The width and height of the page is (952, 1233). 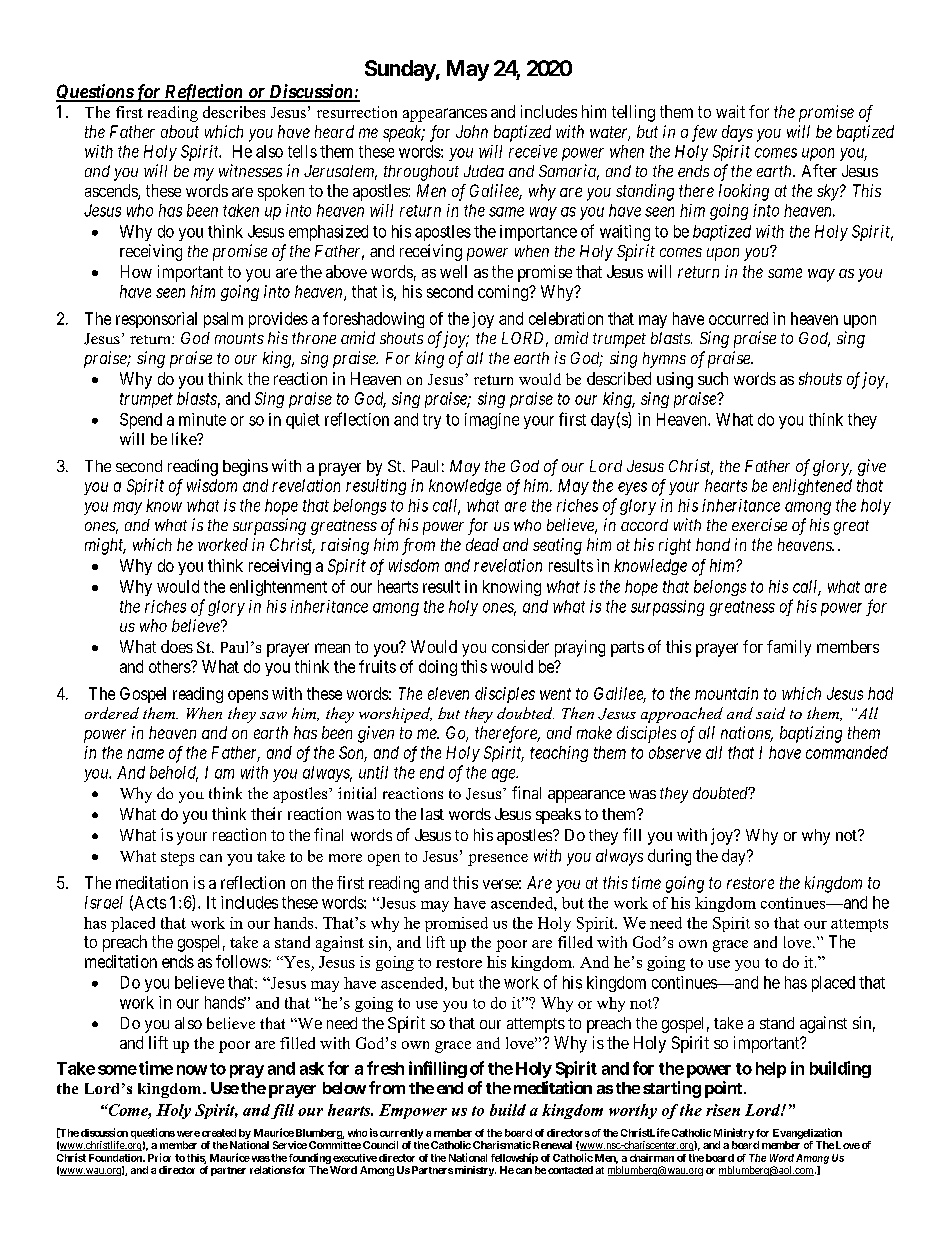 What do you see at coordinates (180, 131) in the page?
I see `about` at bounding box center [180, 131].
